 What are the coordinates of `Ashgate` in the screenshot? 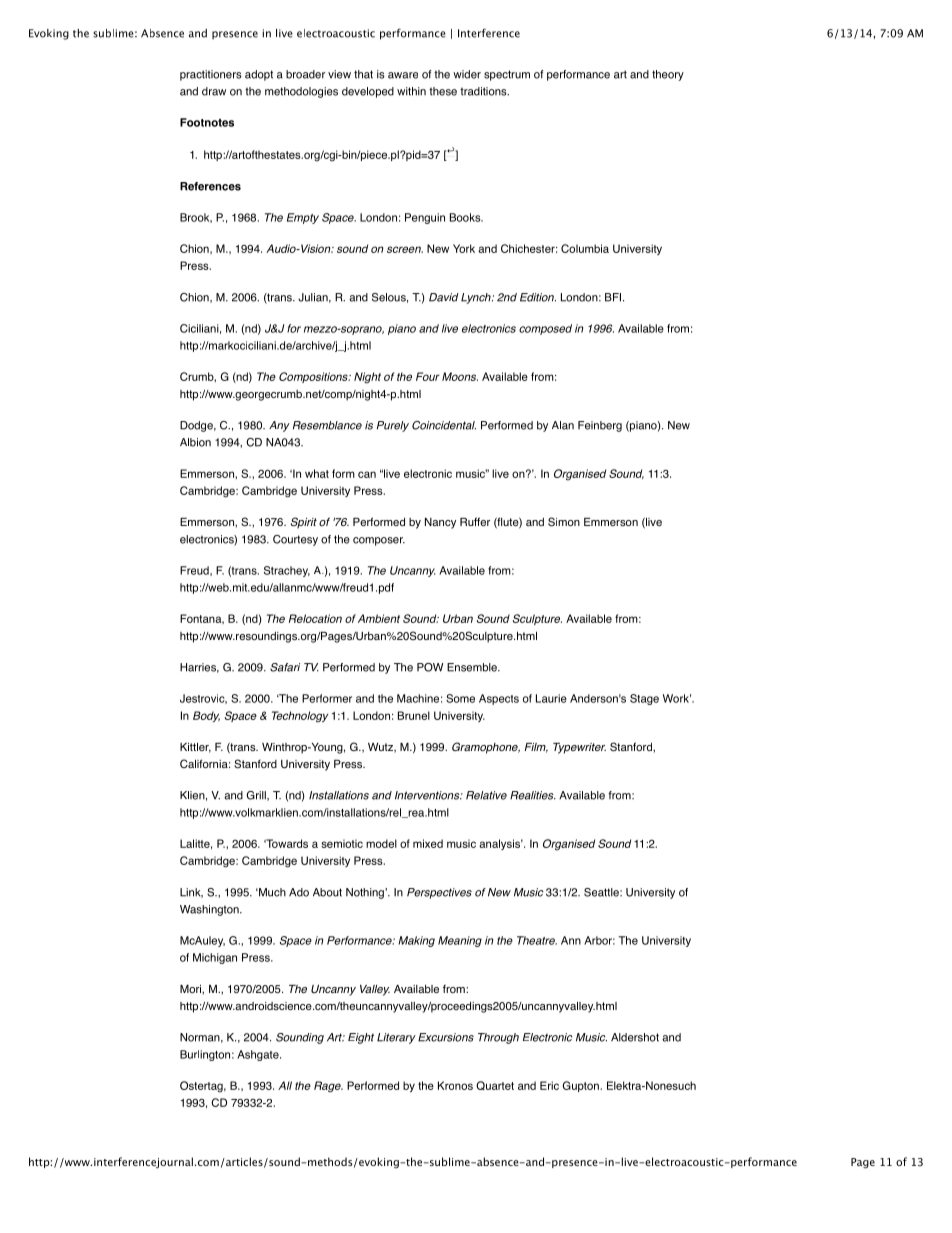 It's located at (259, 1055).
